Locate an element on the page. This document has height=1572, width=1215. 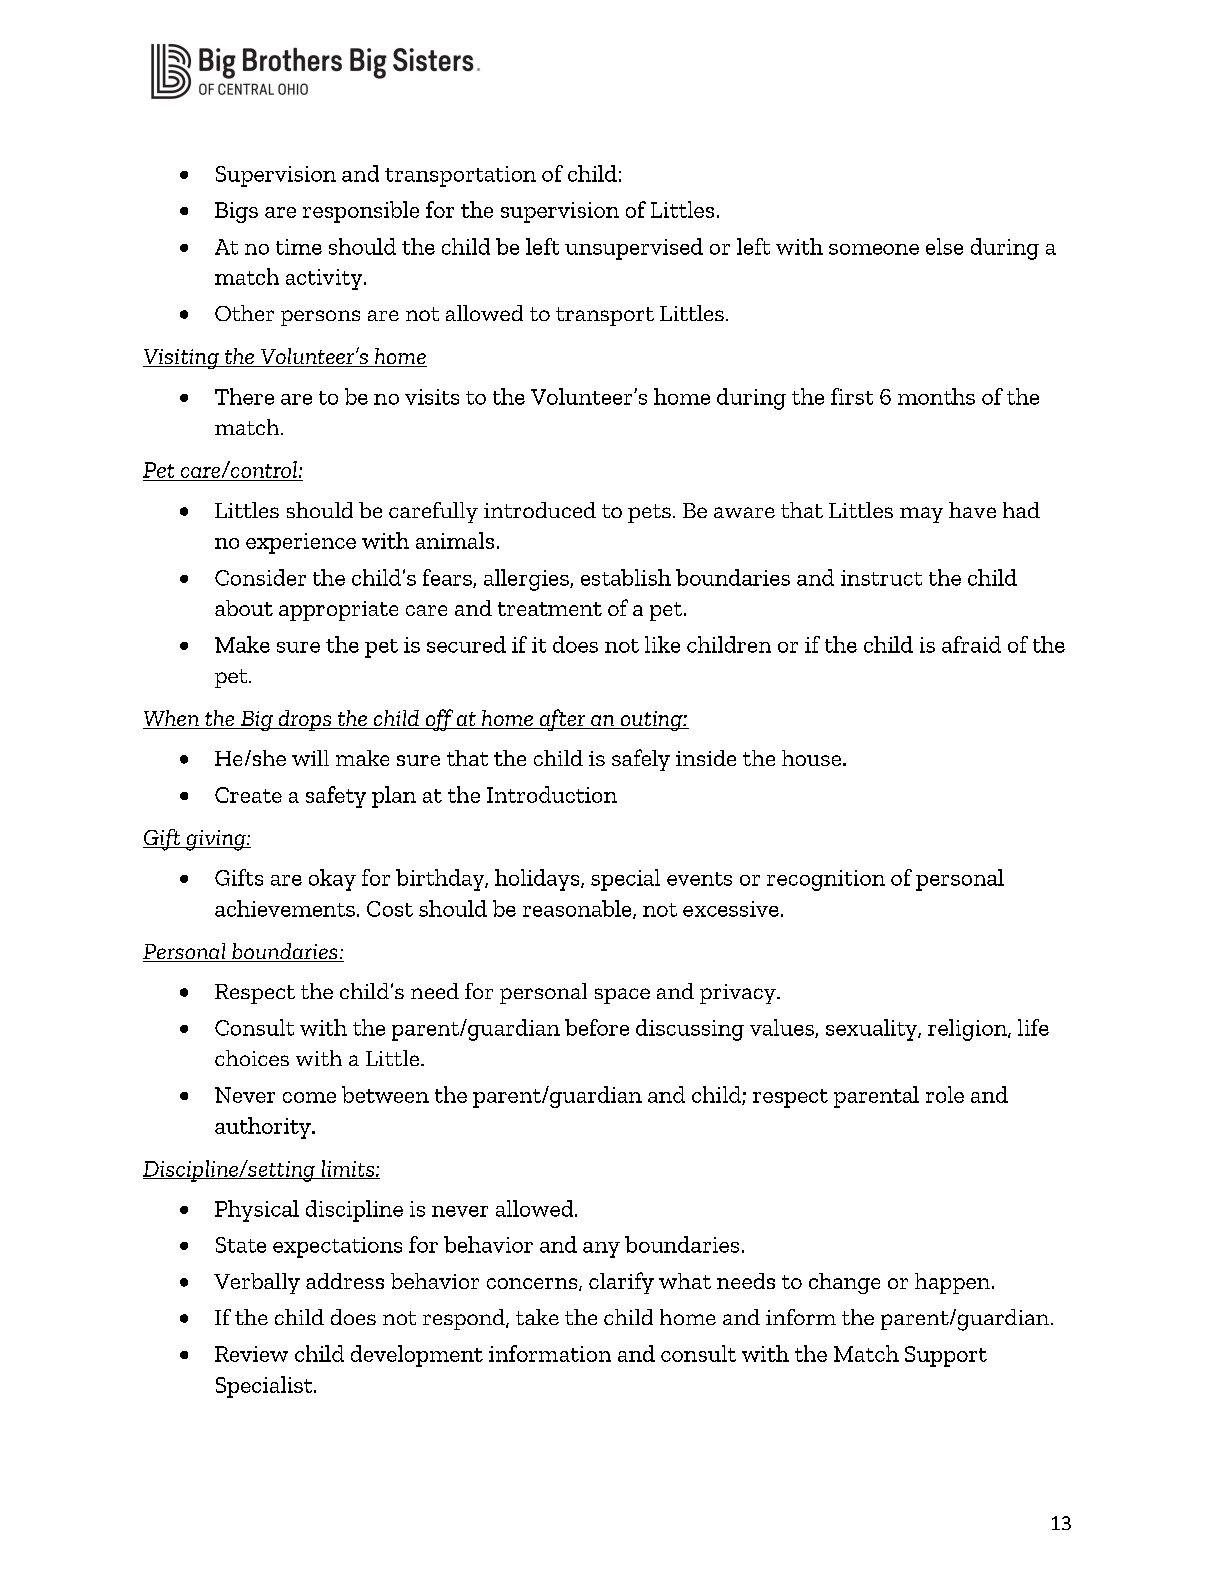
safely is located at coordinates (641, 760).
